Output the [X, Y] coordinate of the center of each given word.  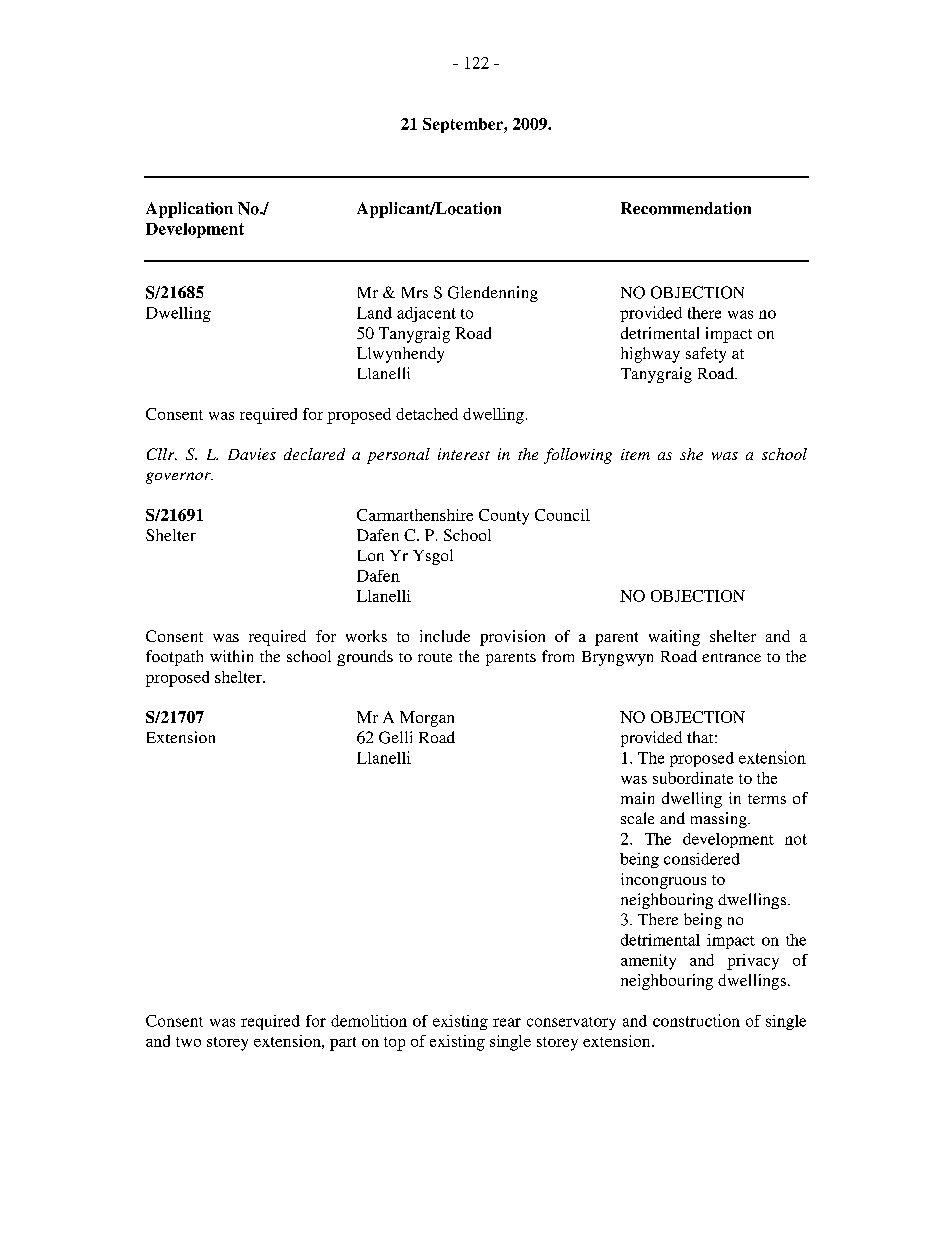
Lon [371, 555]
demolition [369, 1021]
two [188, 1042]
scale [637, 818]
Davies [252, 454]
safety [706, 355]
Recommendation [686, 208]
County [504, 517]
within [231, 656]
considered [702, 859]
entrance [731, 657]
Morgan [427, 719]
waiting [674, 638]
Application [189, 210]
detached [427, 414]
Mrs [415, 292]
